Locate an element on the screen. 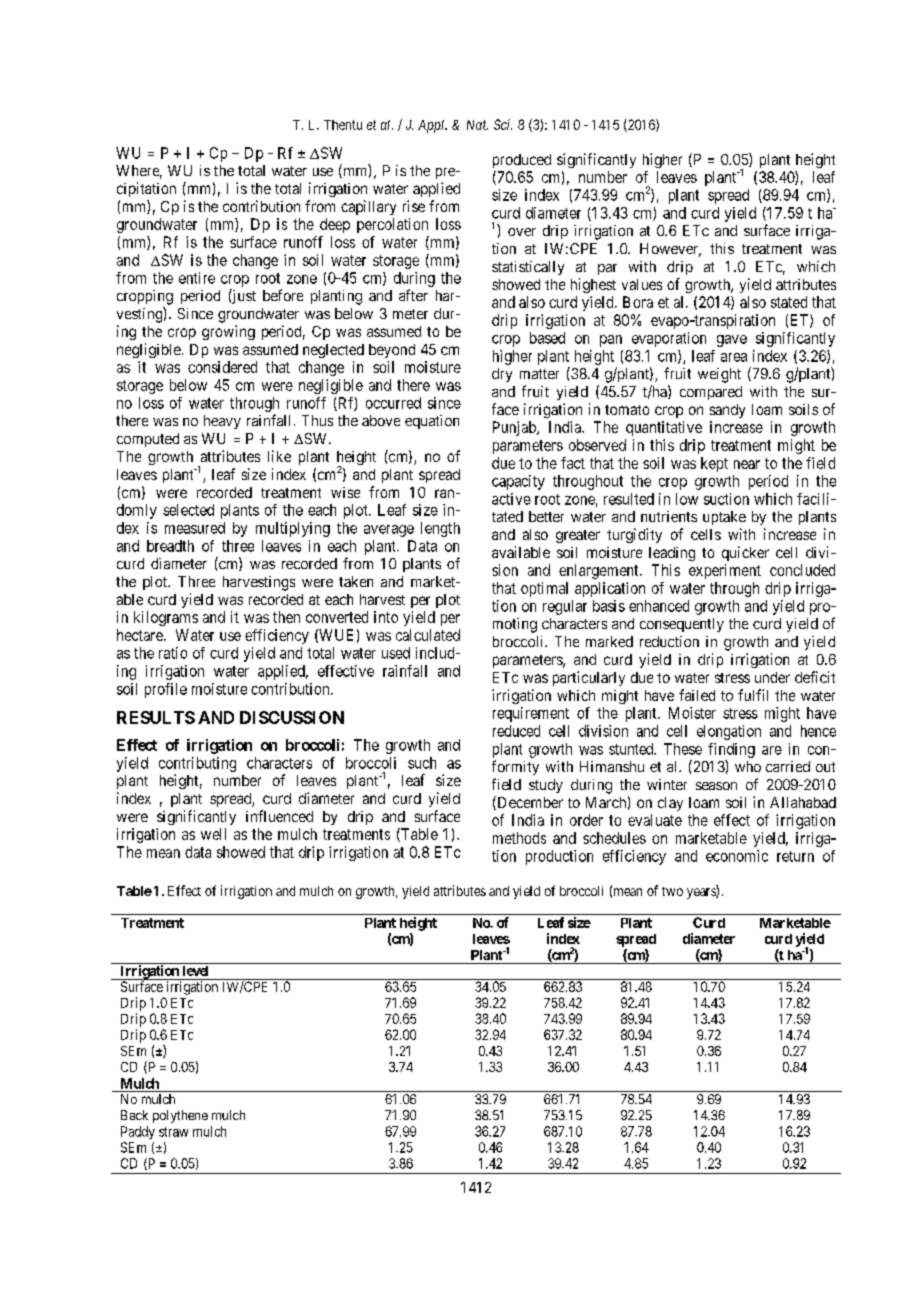 This screenshot has width=924, height=1308. calculated is located at coordinates (428, 635).
